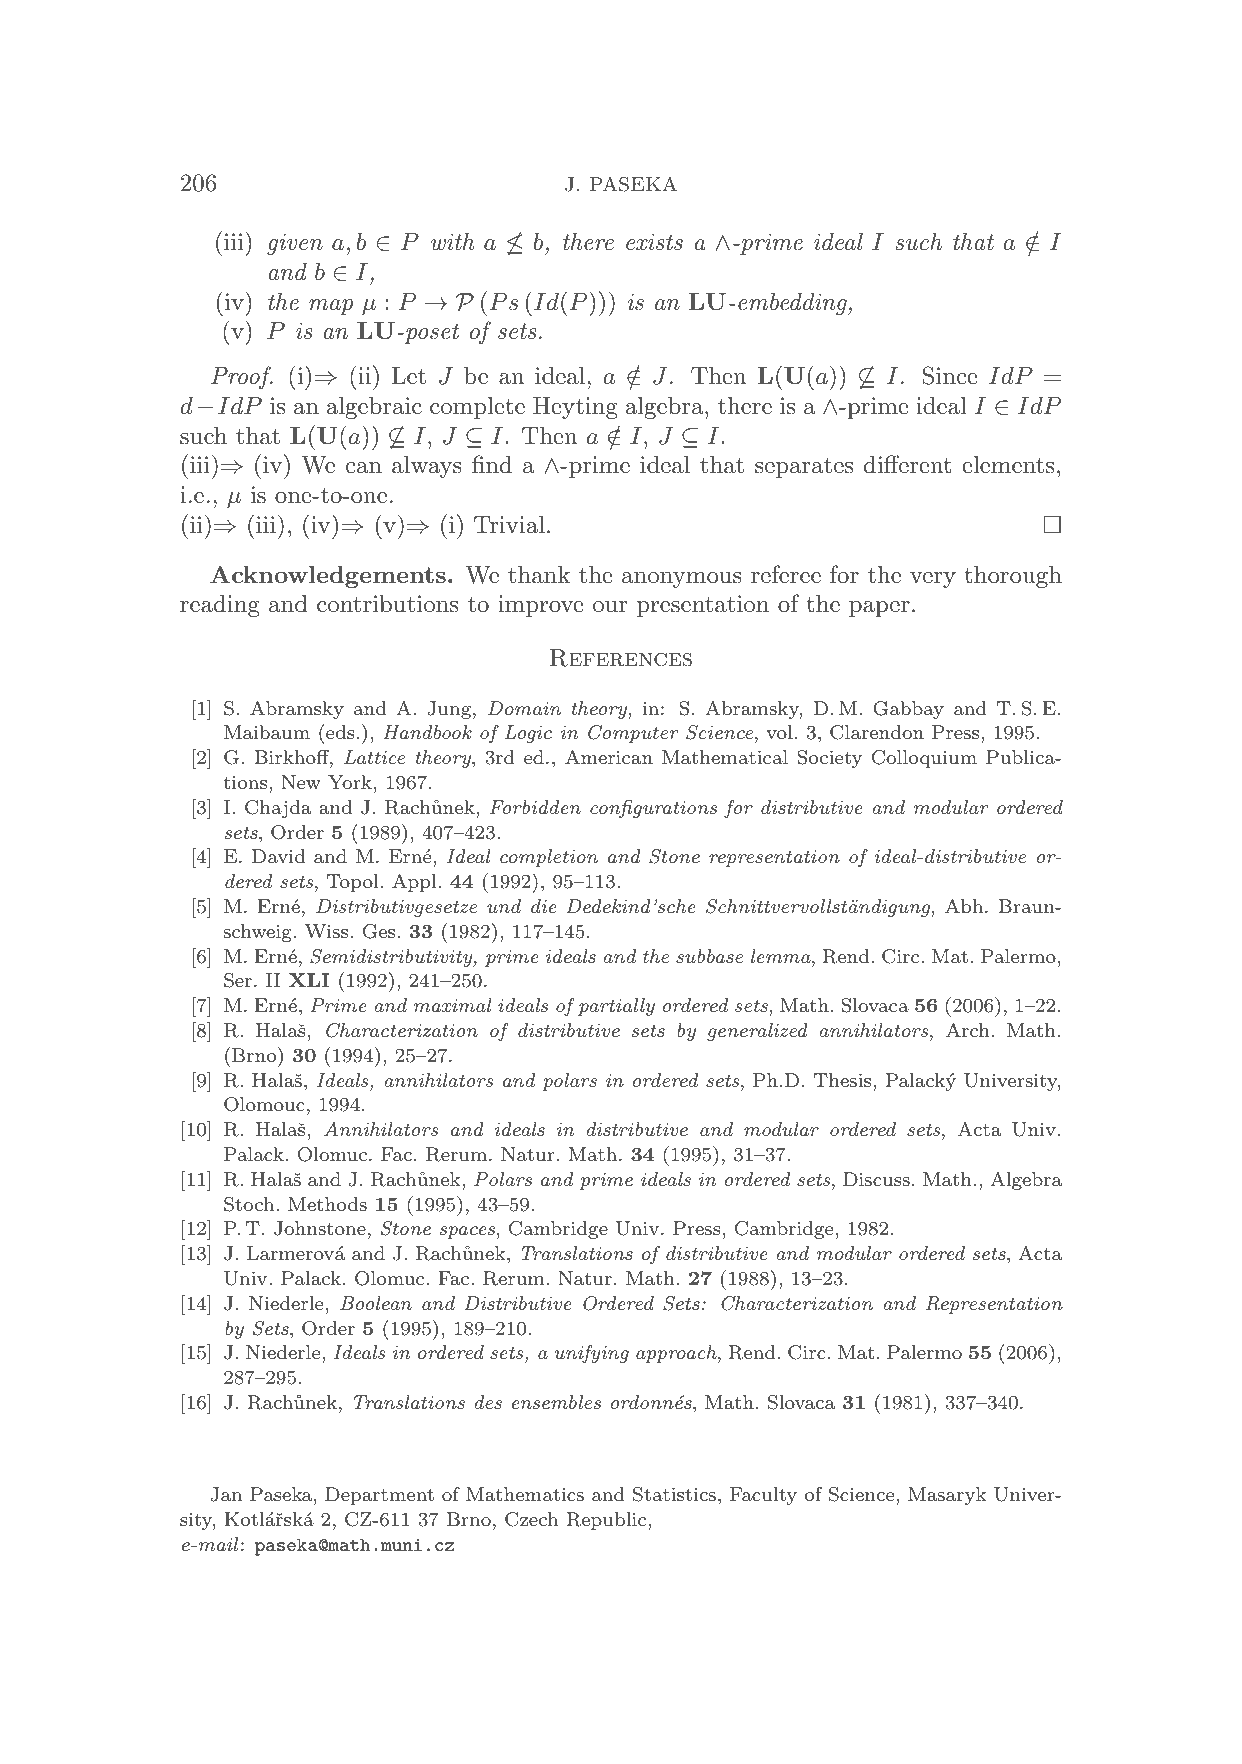 The height and width of the screenshot is (1764, 1242). I want to click on Since, so click(950, 375).
